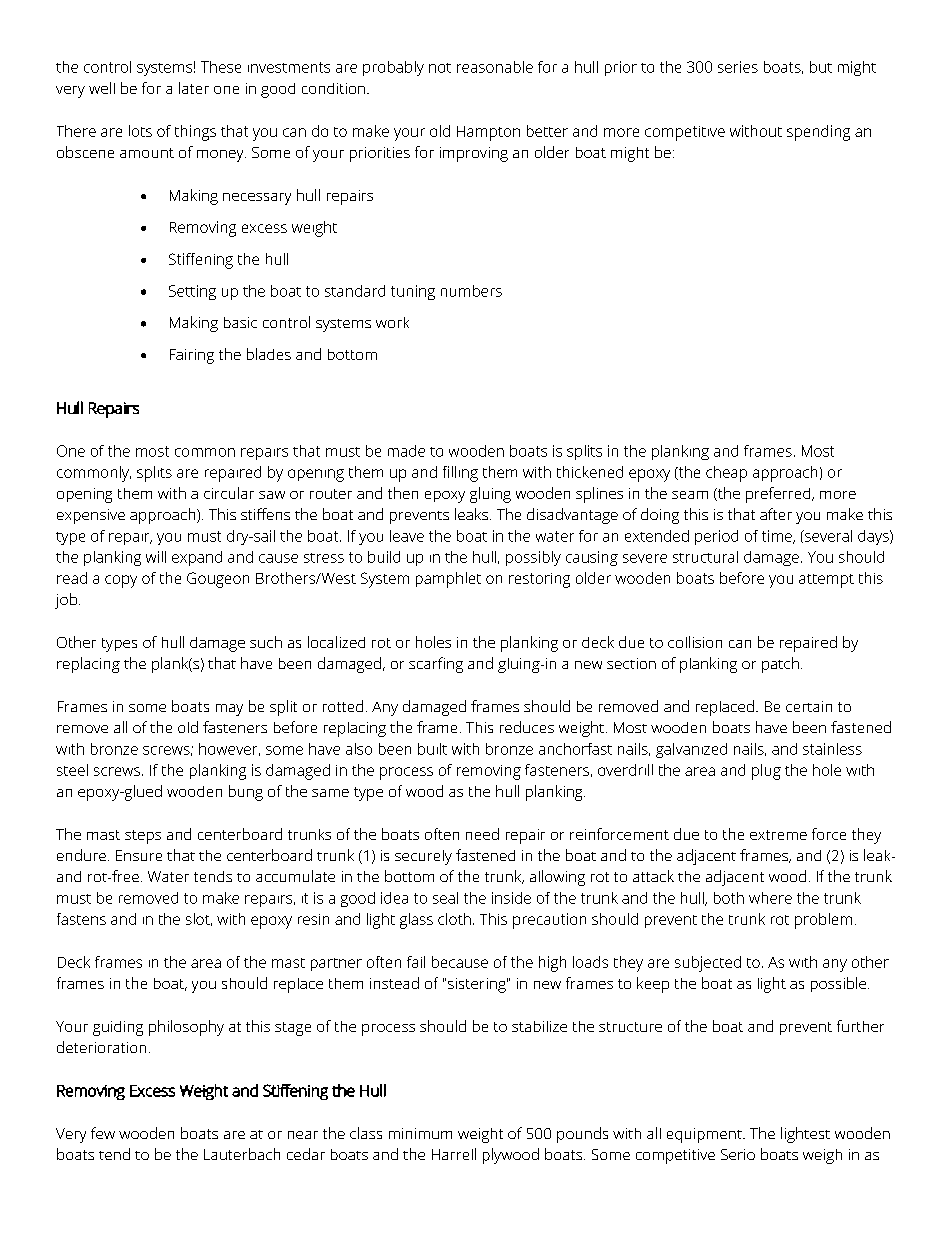 Image resolution: width=952 pixels, height=1233 pixels. I want to click on Hampton, so click(488, 133).
